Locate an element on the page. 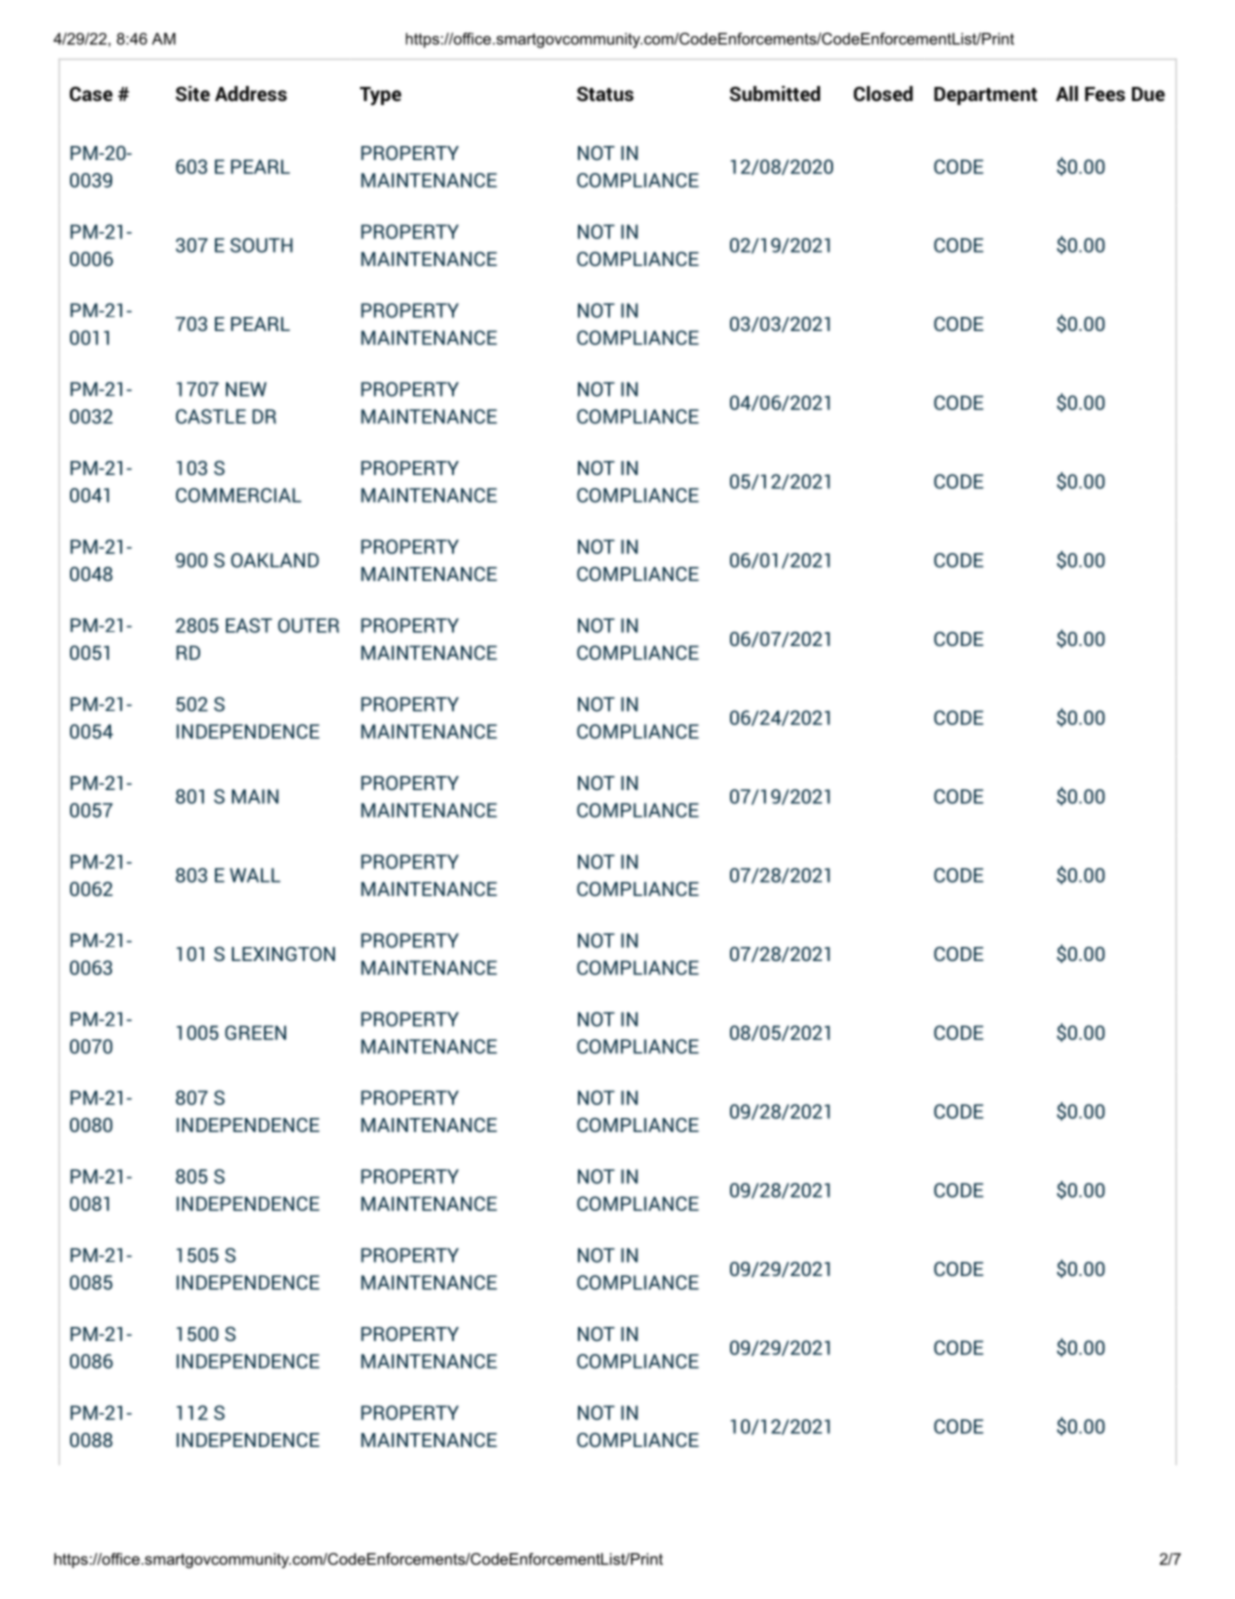 The width and height of the page is (1235, 1599). OAKLAND is located at coordinates (275, 560).
